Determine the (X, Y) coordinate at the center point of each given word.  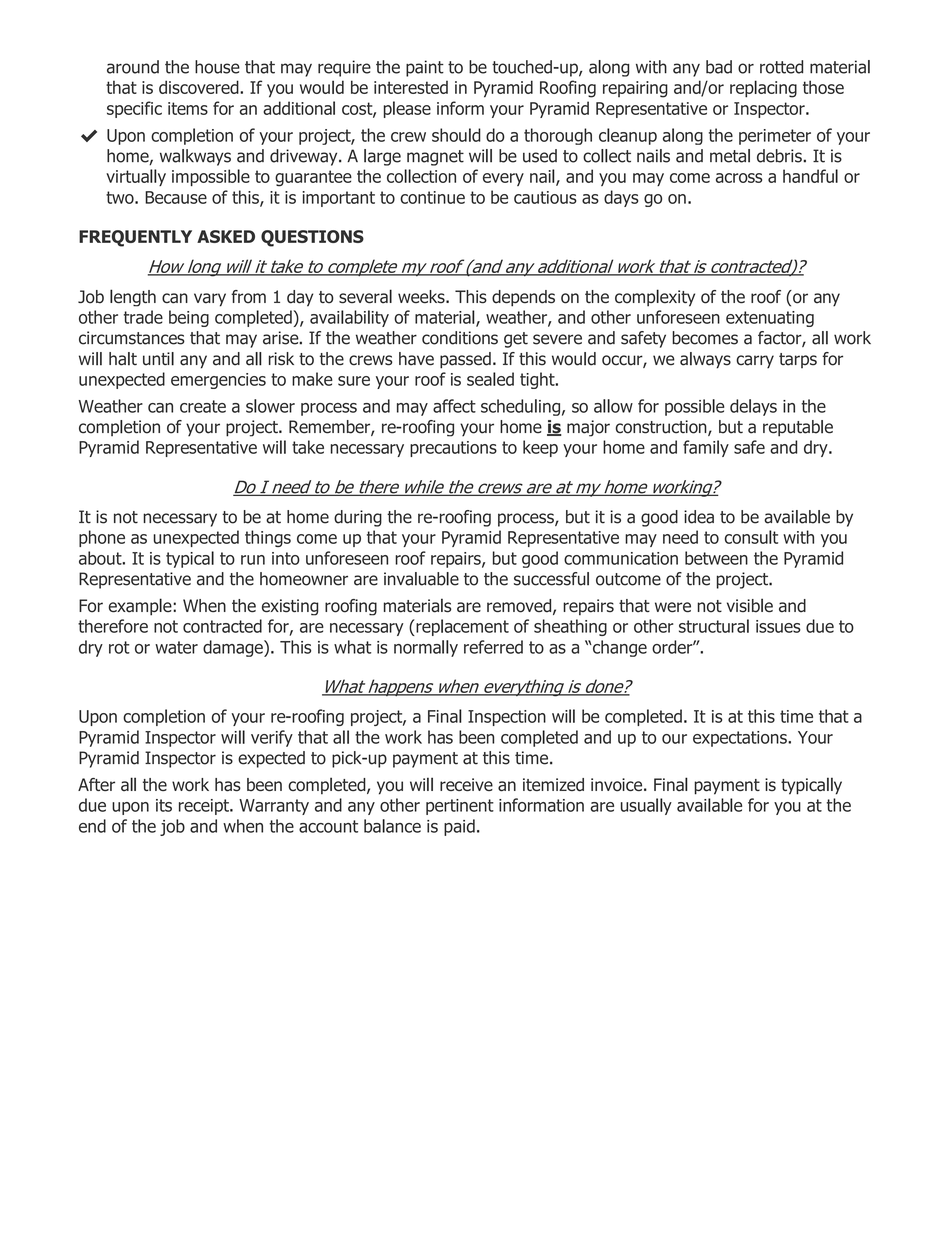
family (706, 448)
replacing (763, 89)
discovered (200, 87)
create (203, 406)
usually (646, 806)
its (164, 805)
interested (411, 87)
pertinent (460, 807)
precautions (453, 449)
